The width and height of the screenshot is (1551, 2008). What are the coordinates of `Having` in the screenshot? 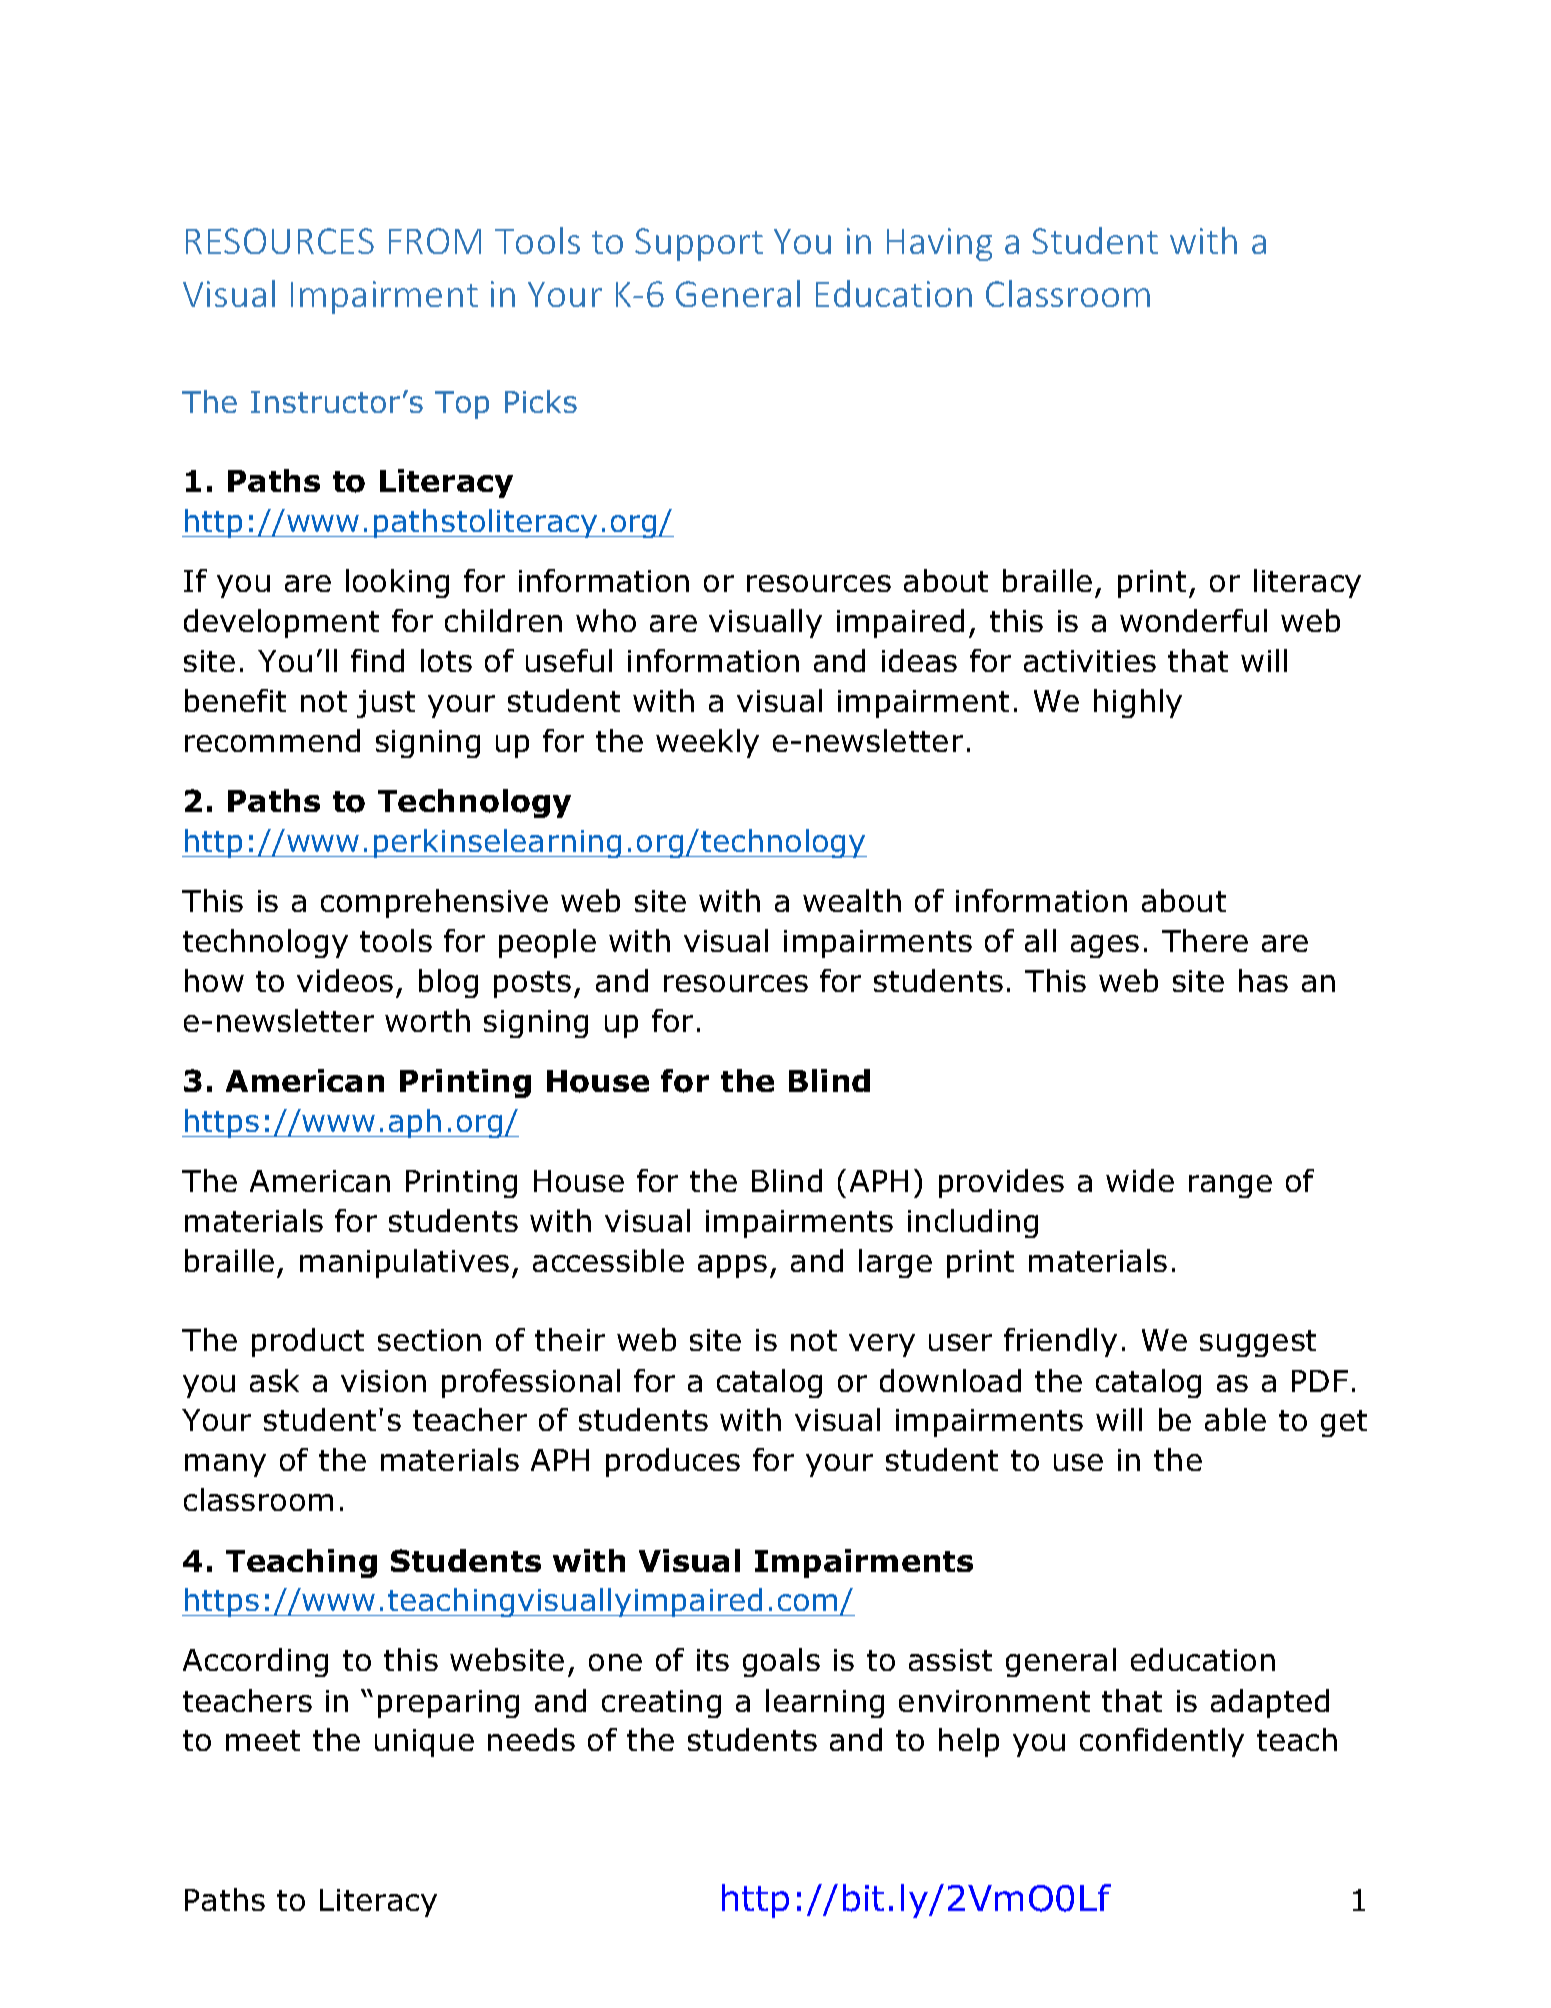 It's located at (939, 244).
